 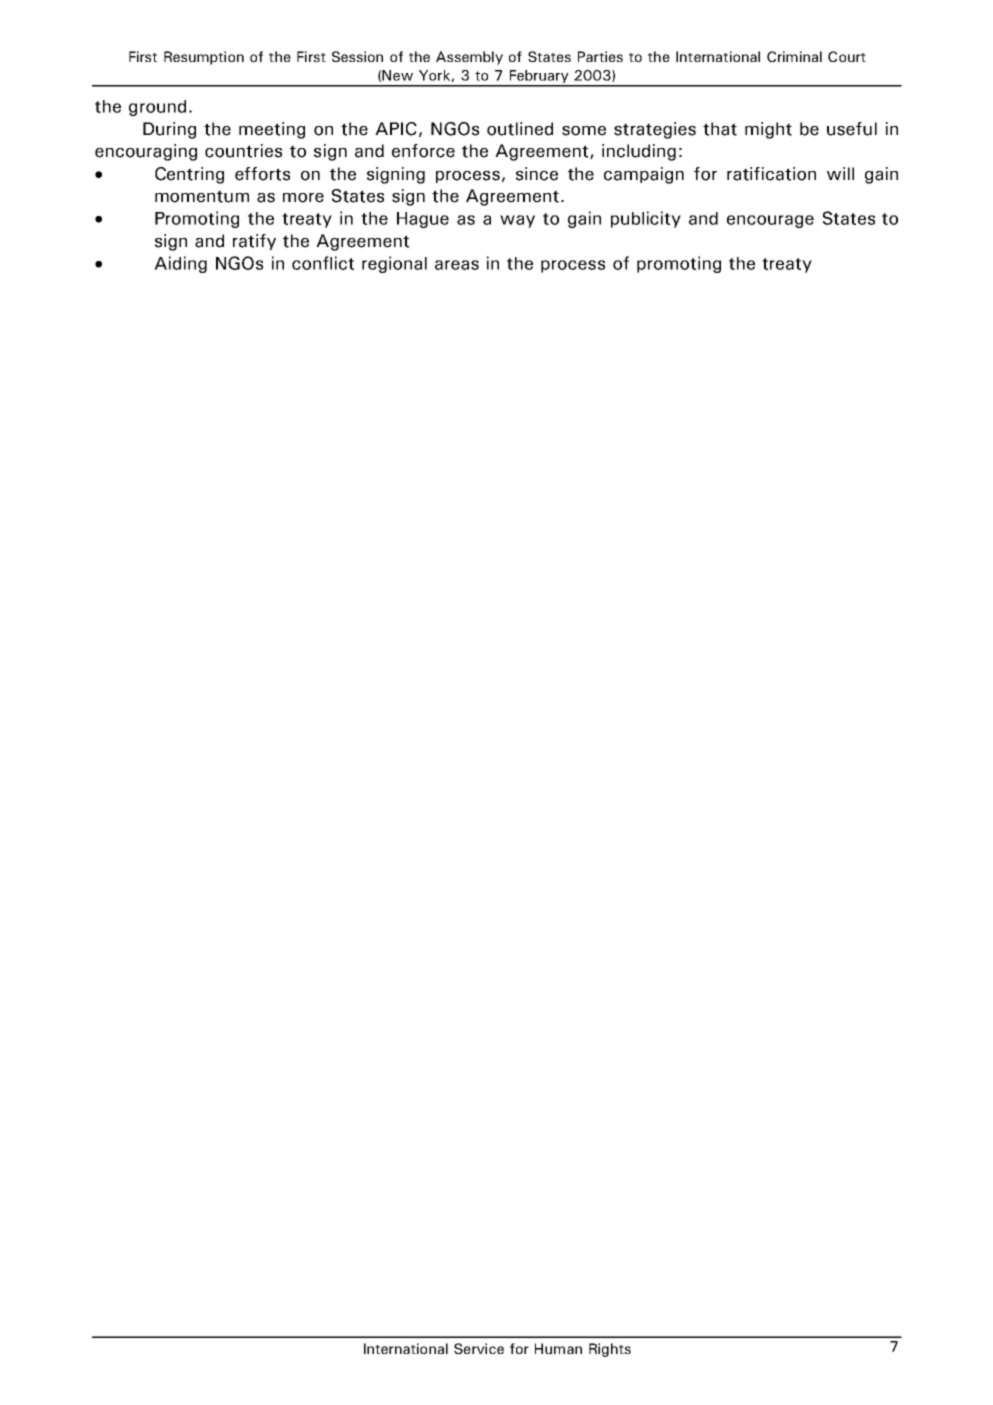 I want to click on conflict, so click(x=323, y=263).
